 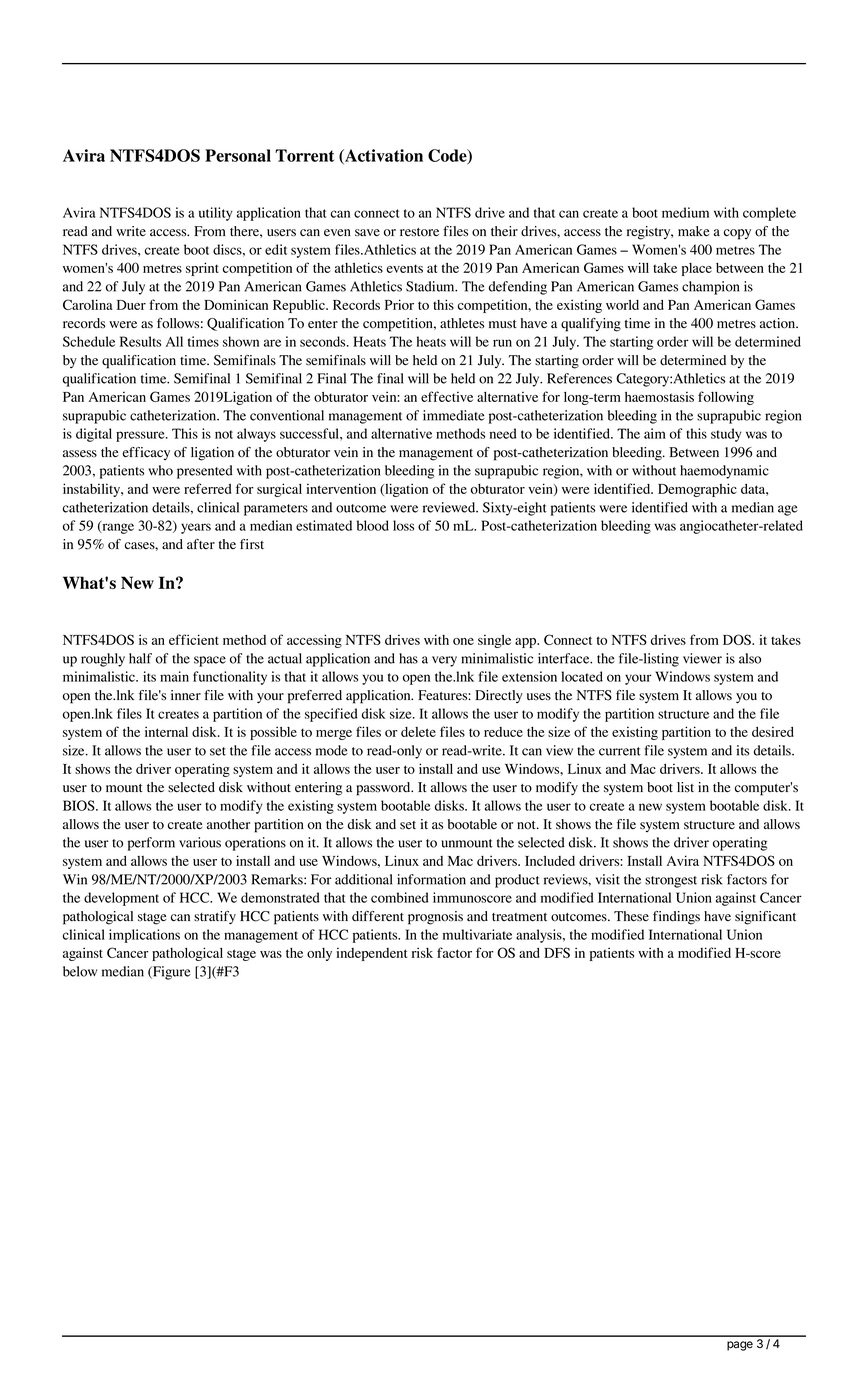 What do you see at coordinates (216, 214) in the document?
I see `utility` at bounding box center [216, 214].
